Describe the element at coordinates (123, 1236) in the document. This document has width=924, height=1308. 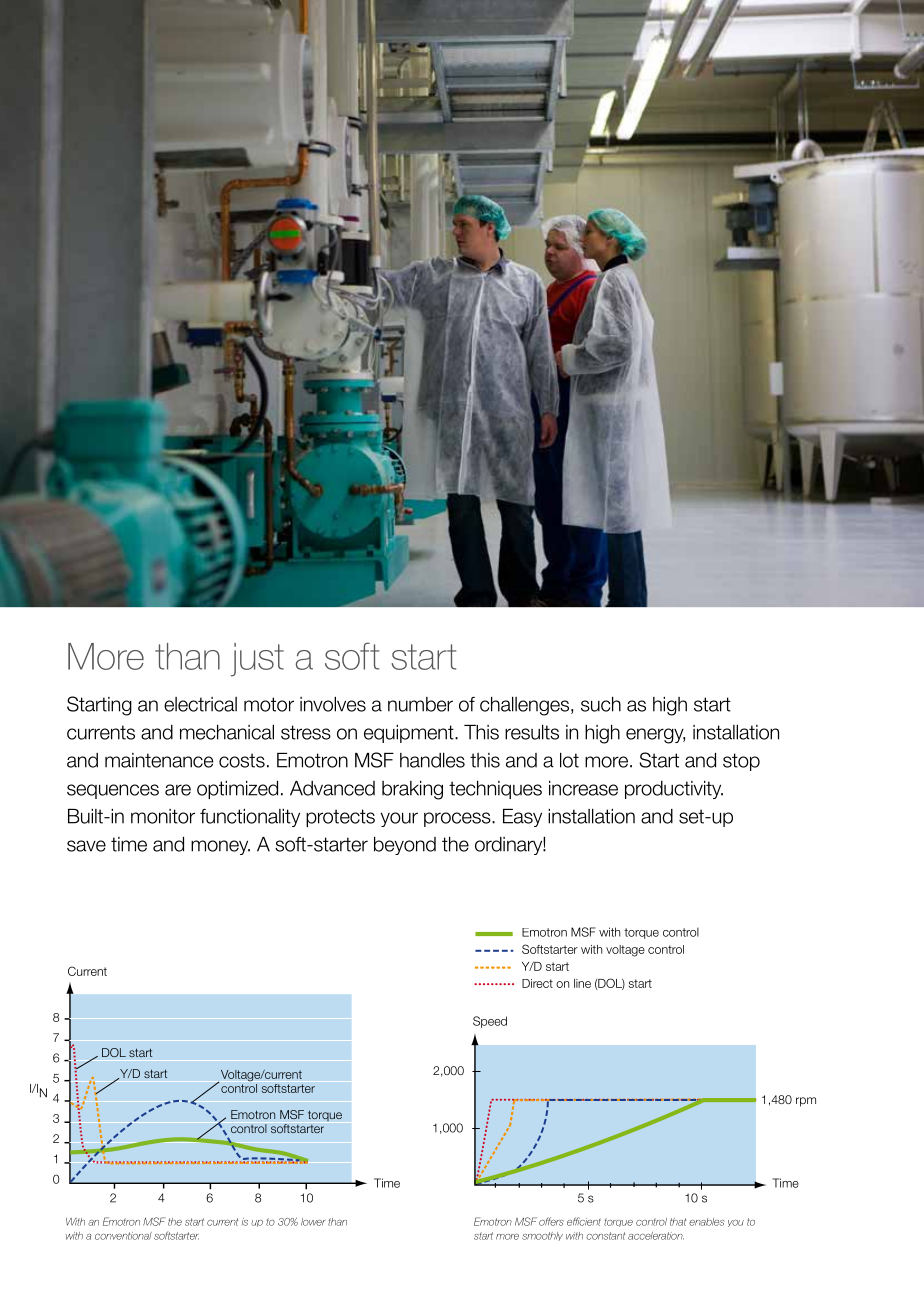
I see `conventional` at that location.
